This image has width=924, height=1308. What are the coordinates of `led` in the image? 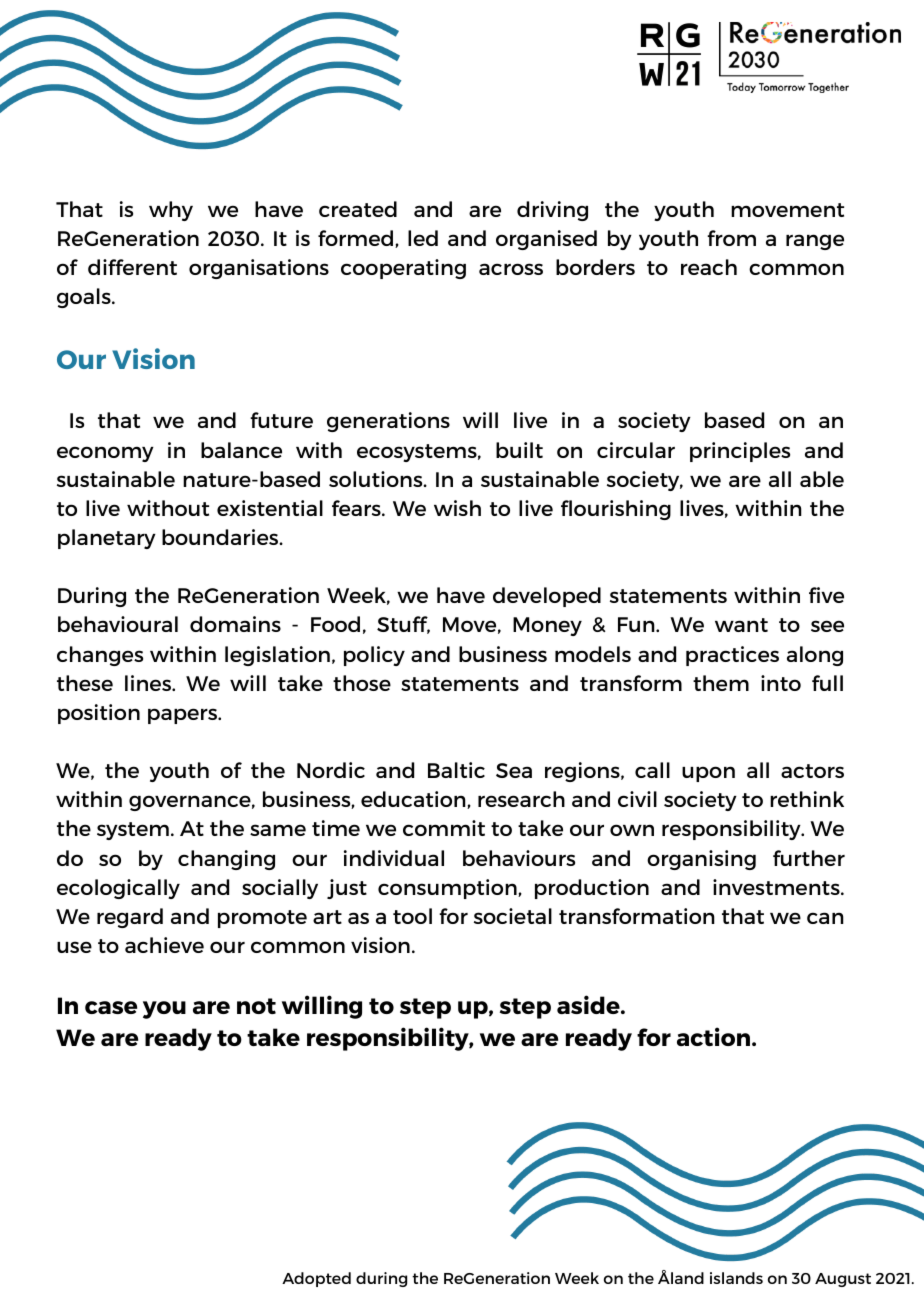 It's located at (423, 238).
